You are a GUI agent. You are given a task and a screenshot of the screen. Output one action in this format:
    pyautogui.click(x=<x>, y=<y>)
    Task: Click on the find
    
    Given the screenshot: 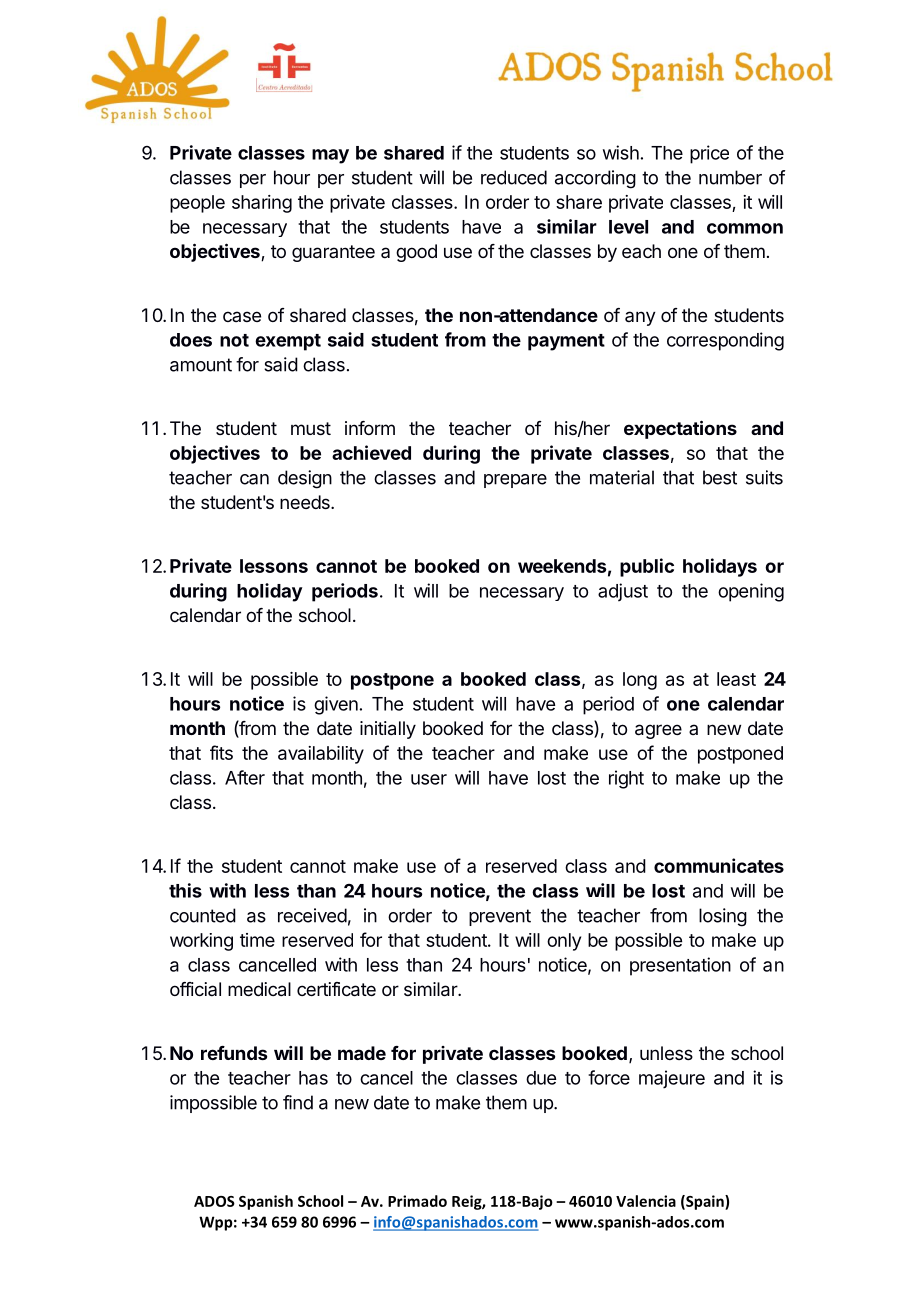 What is the action you would take?
    pyautogui.click(x=298, y=1102)
